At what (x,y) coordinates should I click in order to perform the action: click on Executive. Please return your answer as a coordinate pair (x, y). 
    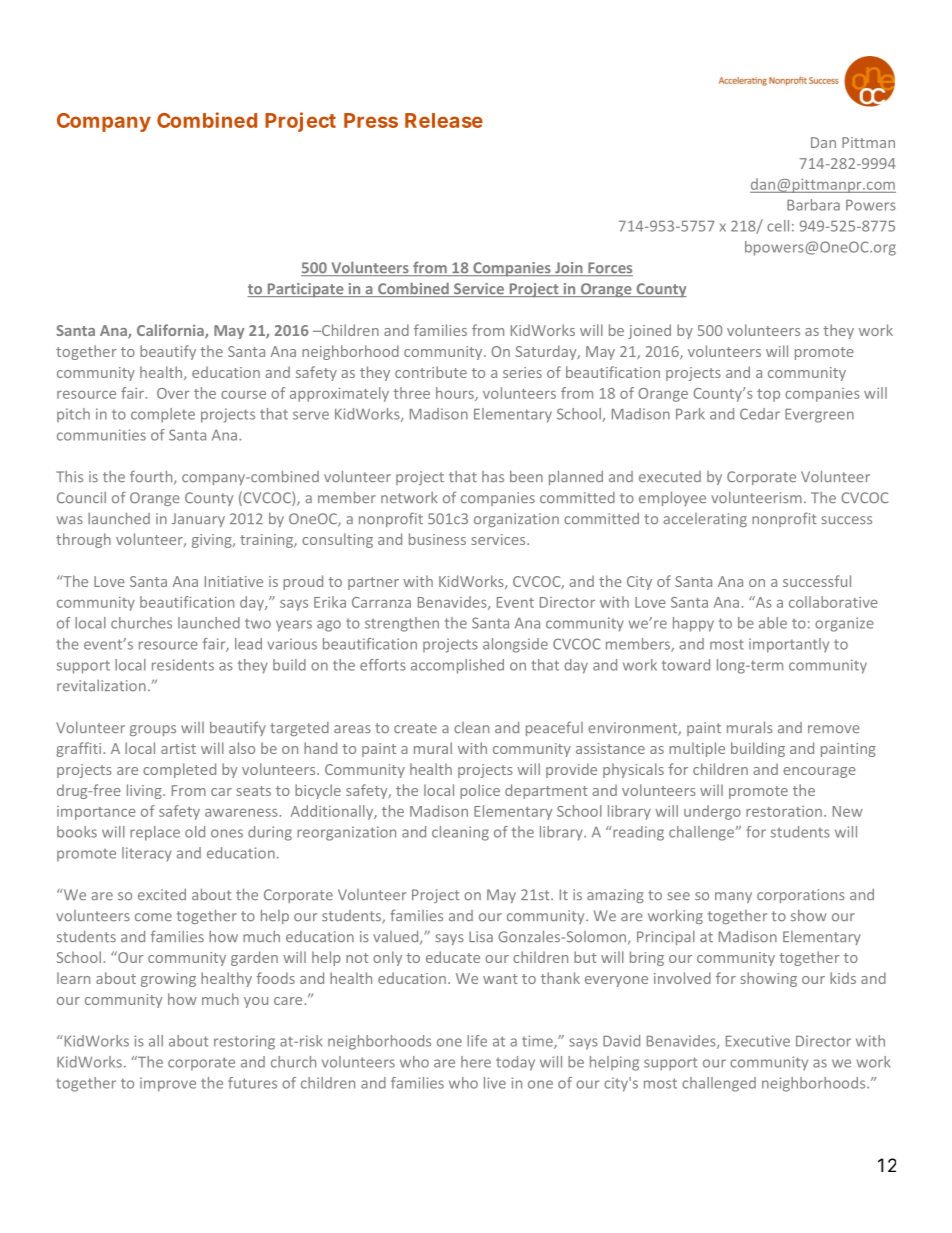
    Looking at the image, I should click on (758, 1041).
